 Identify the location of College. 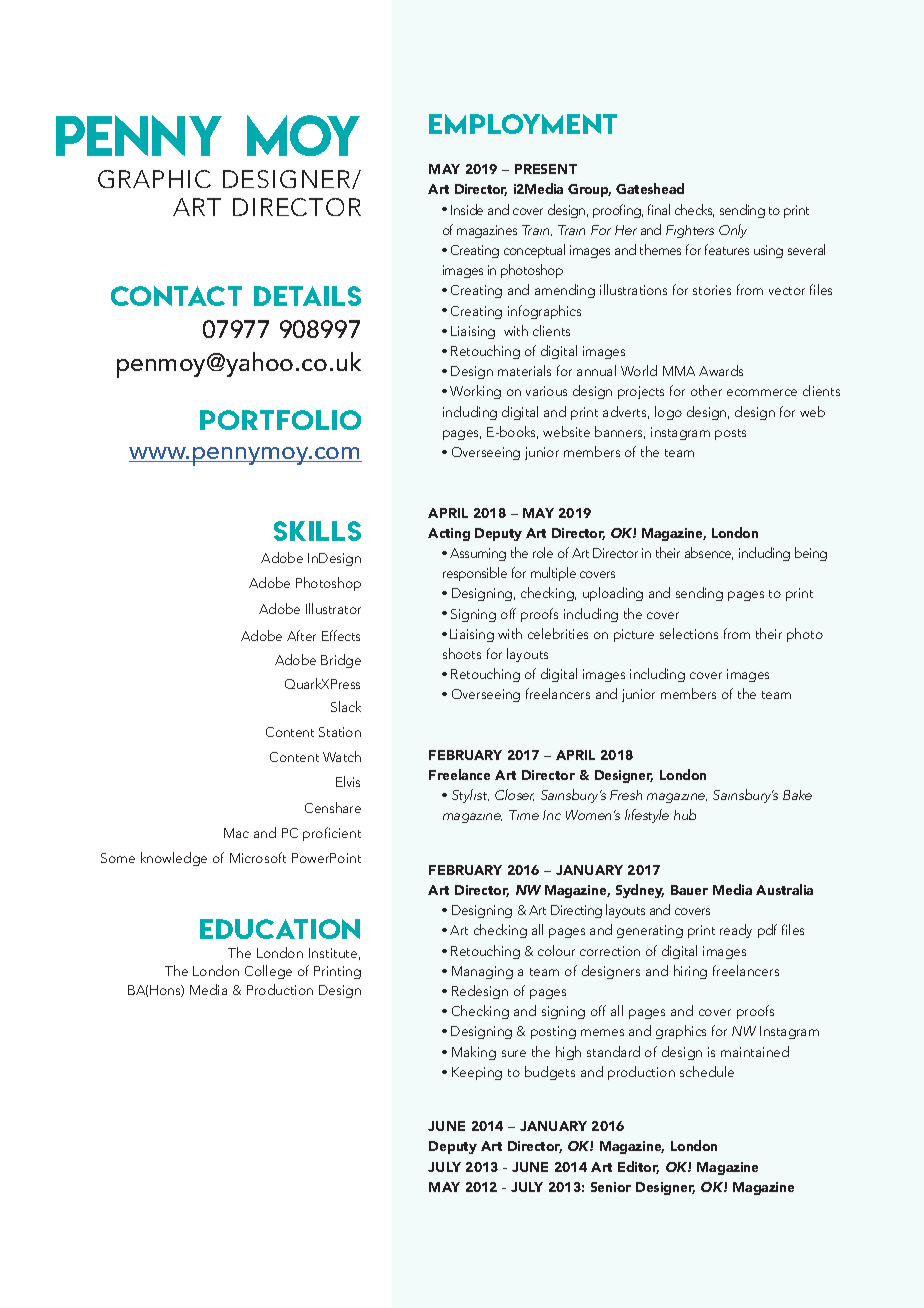
(268, 972).
